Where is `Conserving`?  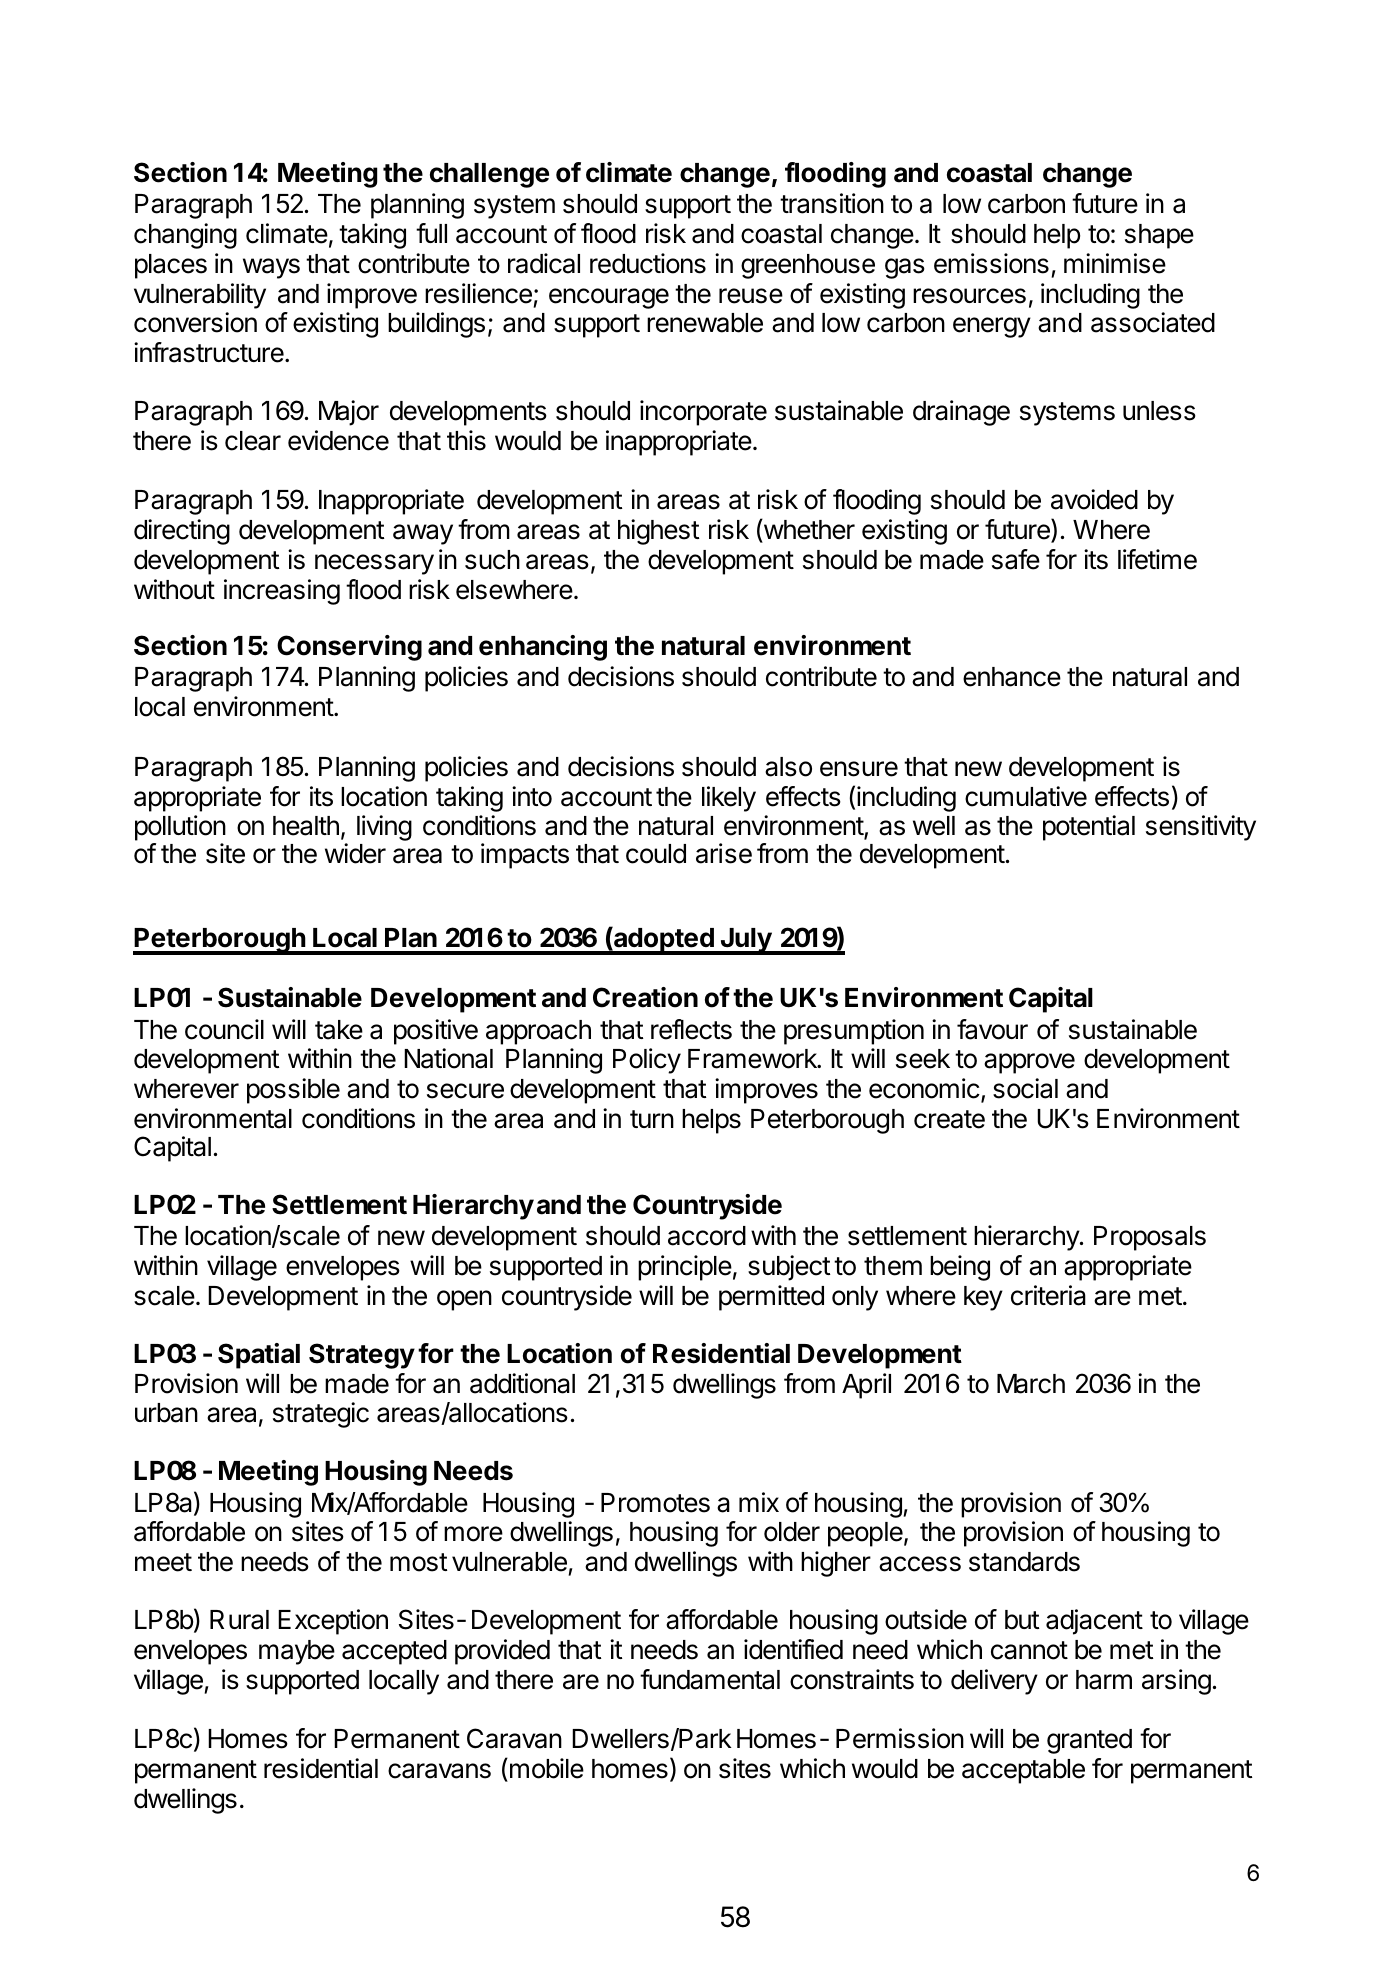
Conserving is located at coordinates (349, 648).
